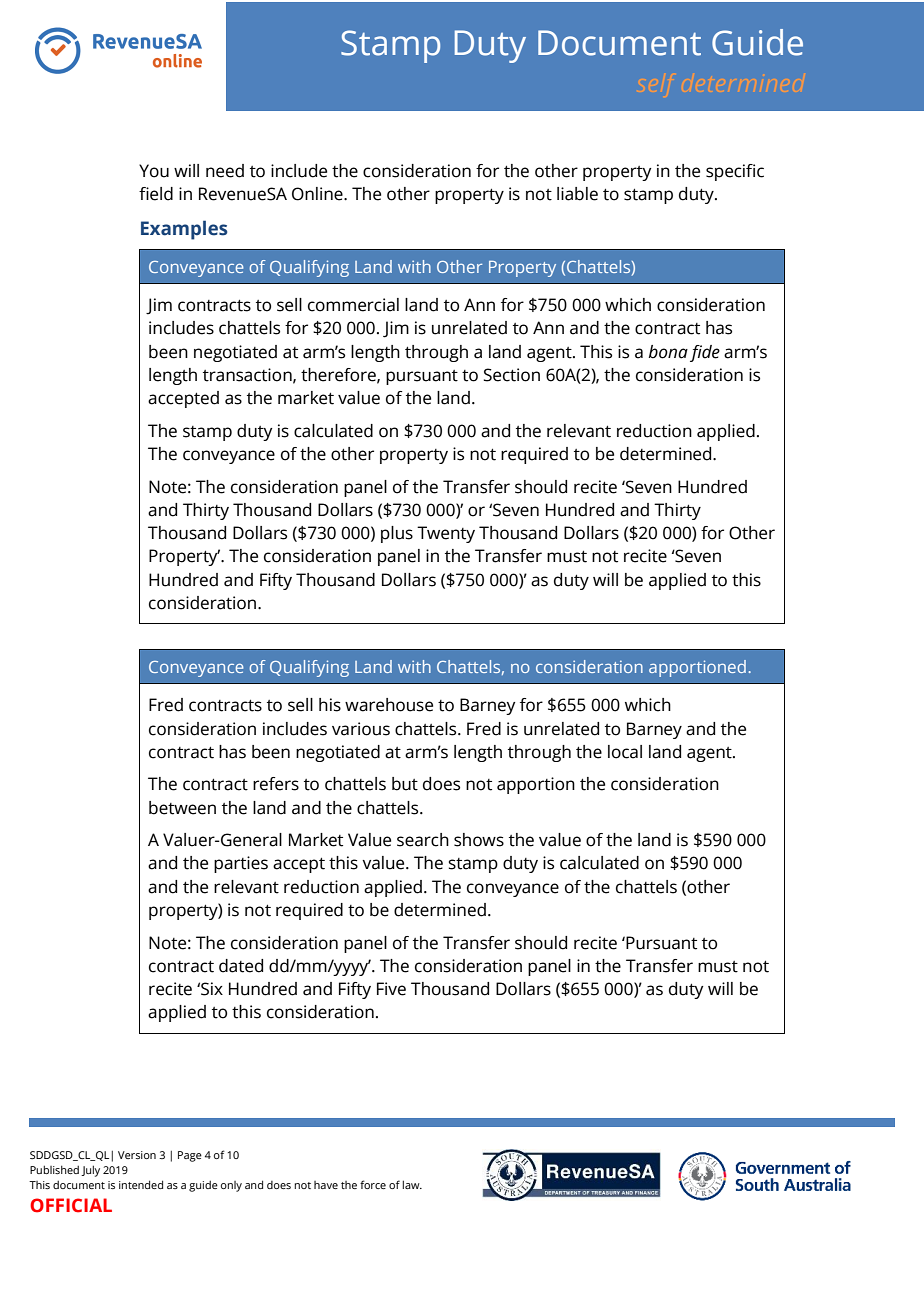 This screenshot has width=924, height=1308. I want to click on Five, so click(391, 989).
